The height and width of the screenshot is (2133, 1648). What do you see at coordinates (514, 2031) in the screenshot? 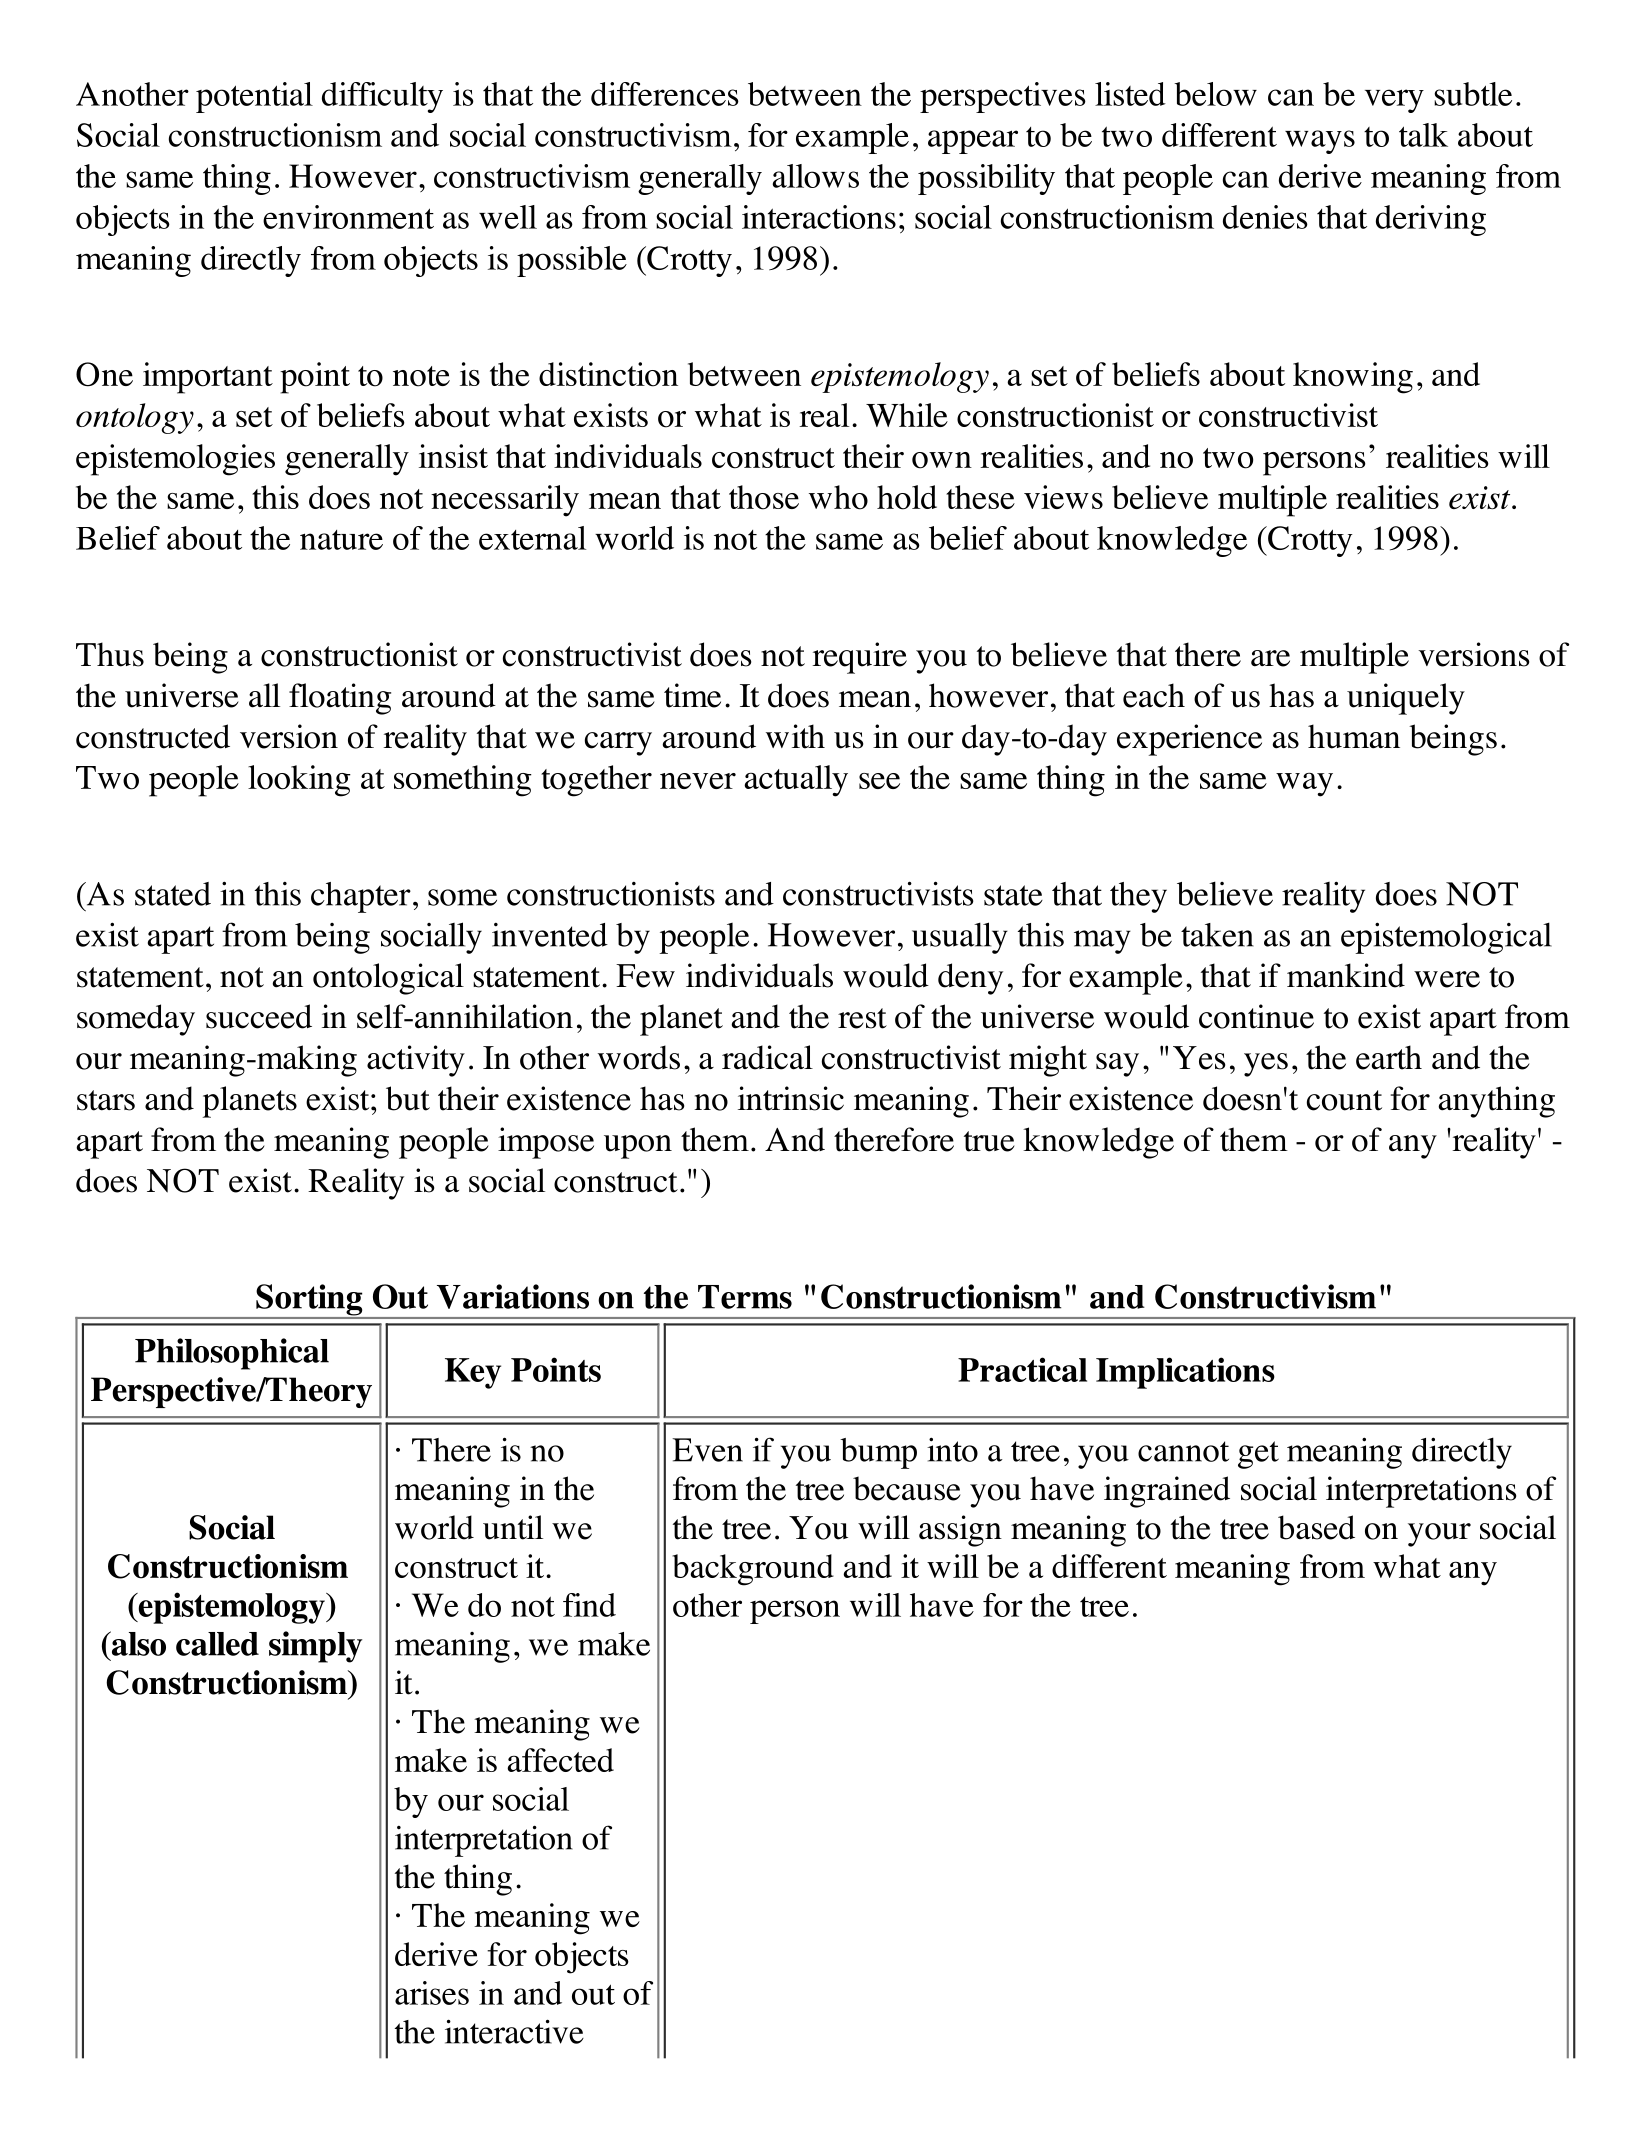
I see `interactive` at bounding box center [514, 2031].
